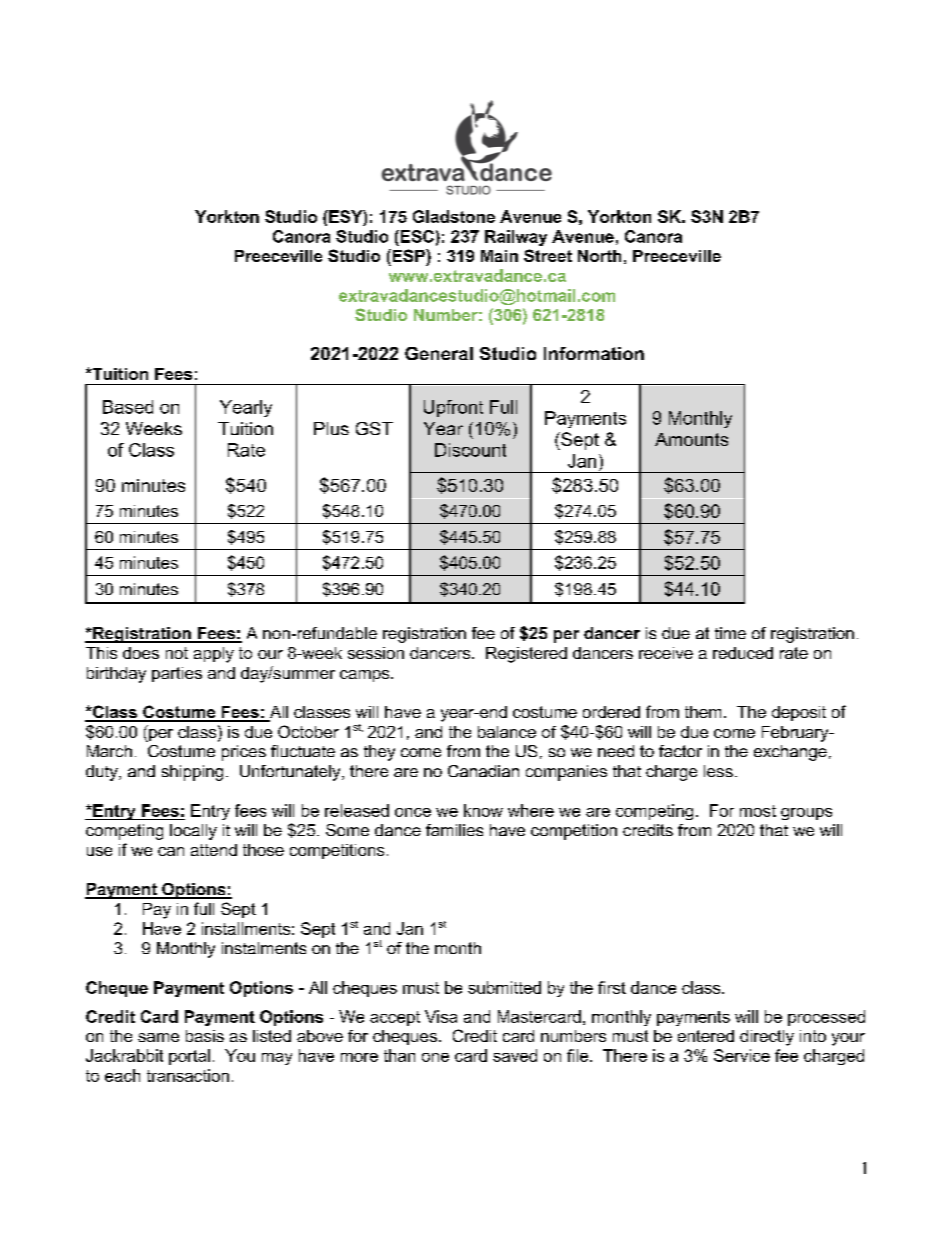 The image size is (952, 1233). What do you see at coordinates (214, 850) in the image?
I see `attend` at bounding box center [214, 850].
